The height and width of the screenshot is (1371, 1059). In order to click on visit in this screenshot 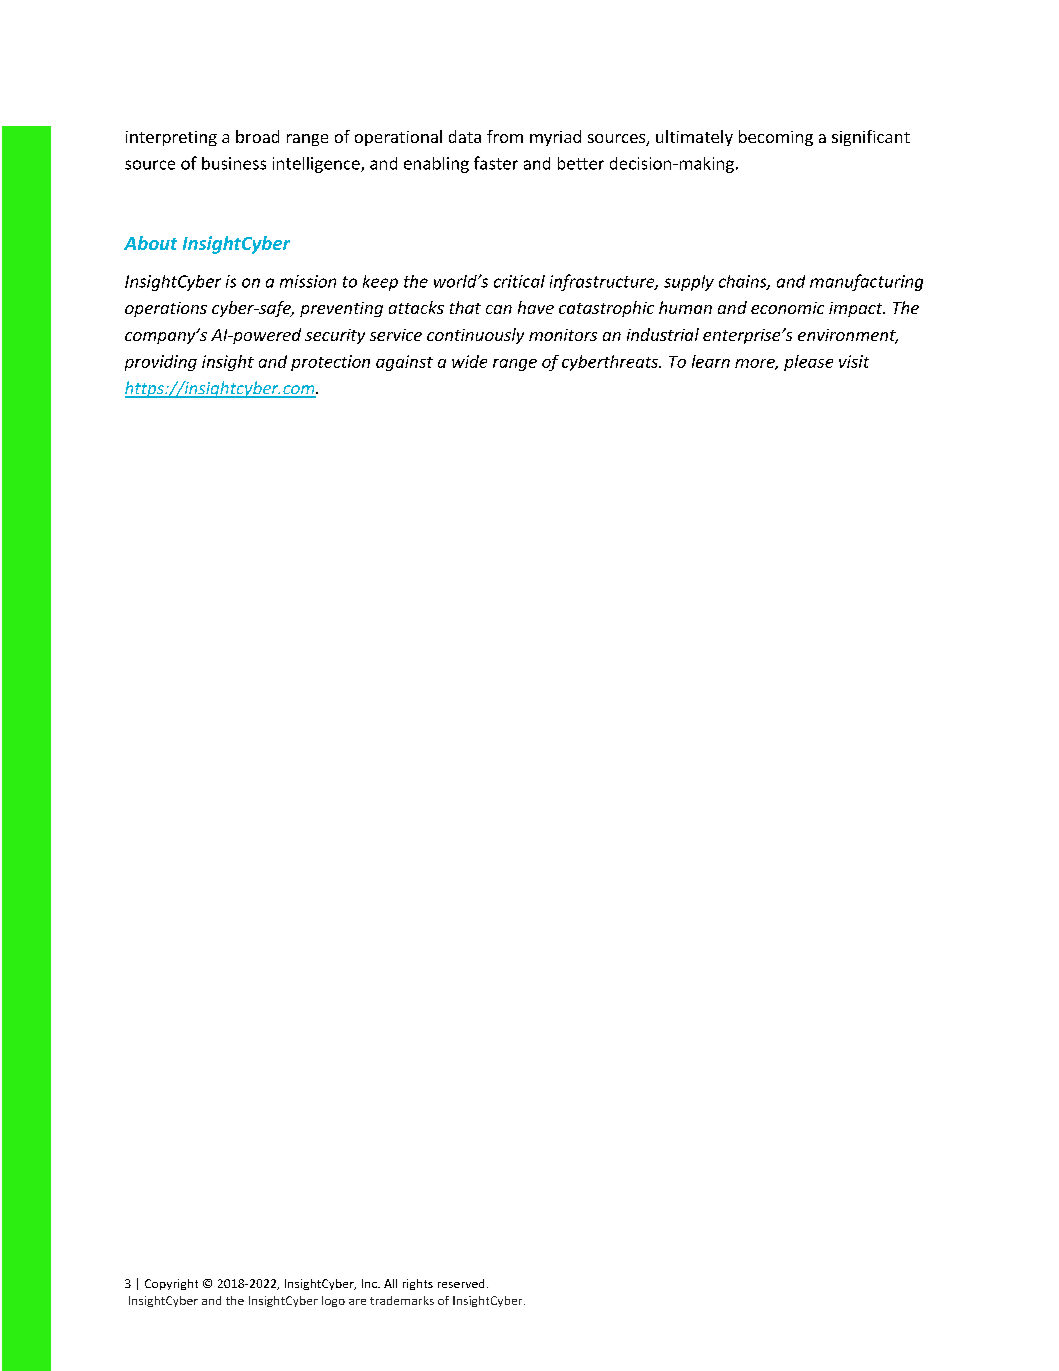, I will do `click(854, 361)`.
